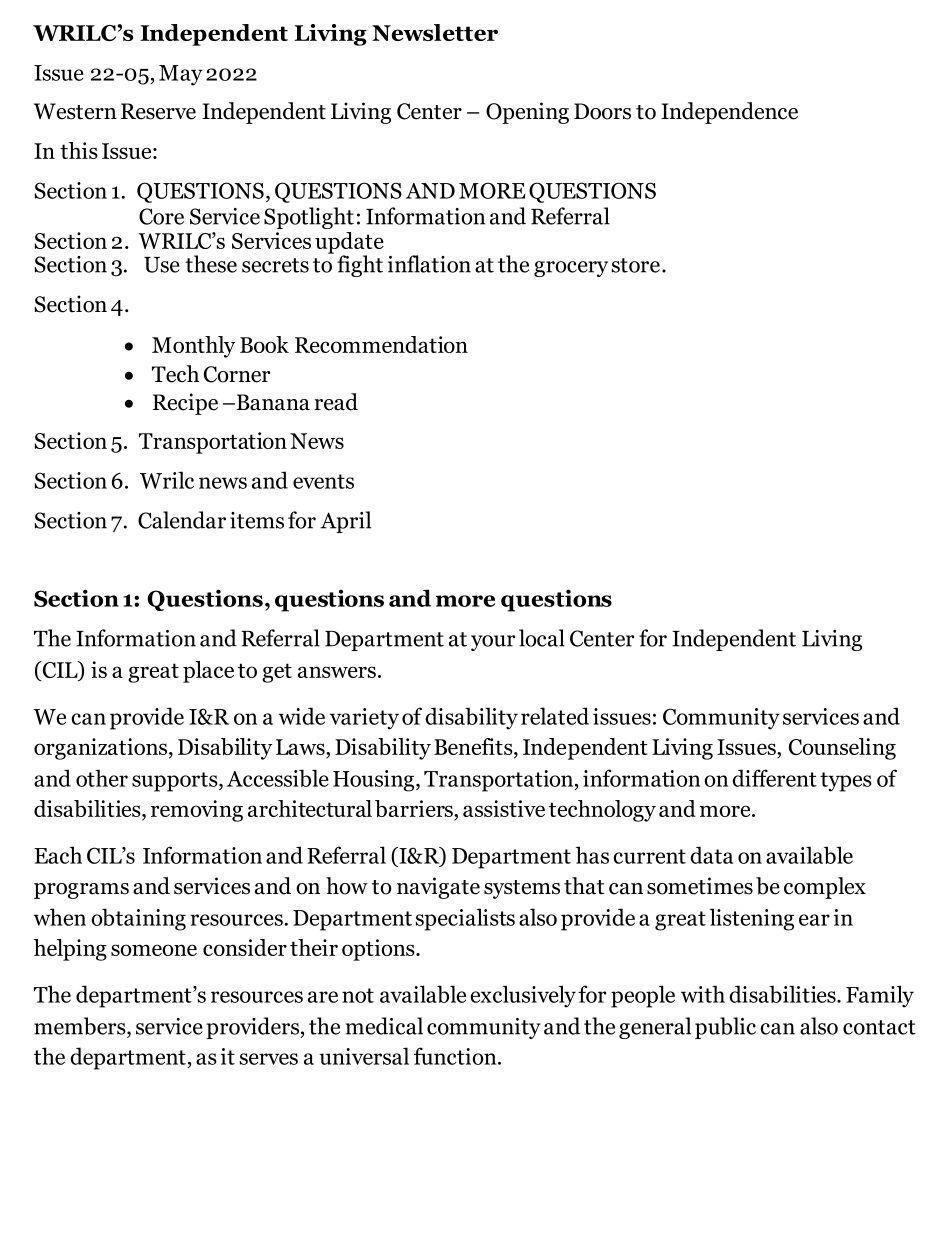  What do you see at coordinates (504, 808) in the screenshot?
I see `assistive` at bounding box center [504, 808].
